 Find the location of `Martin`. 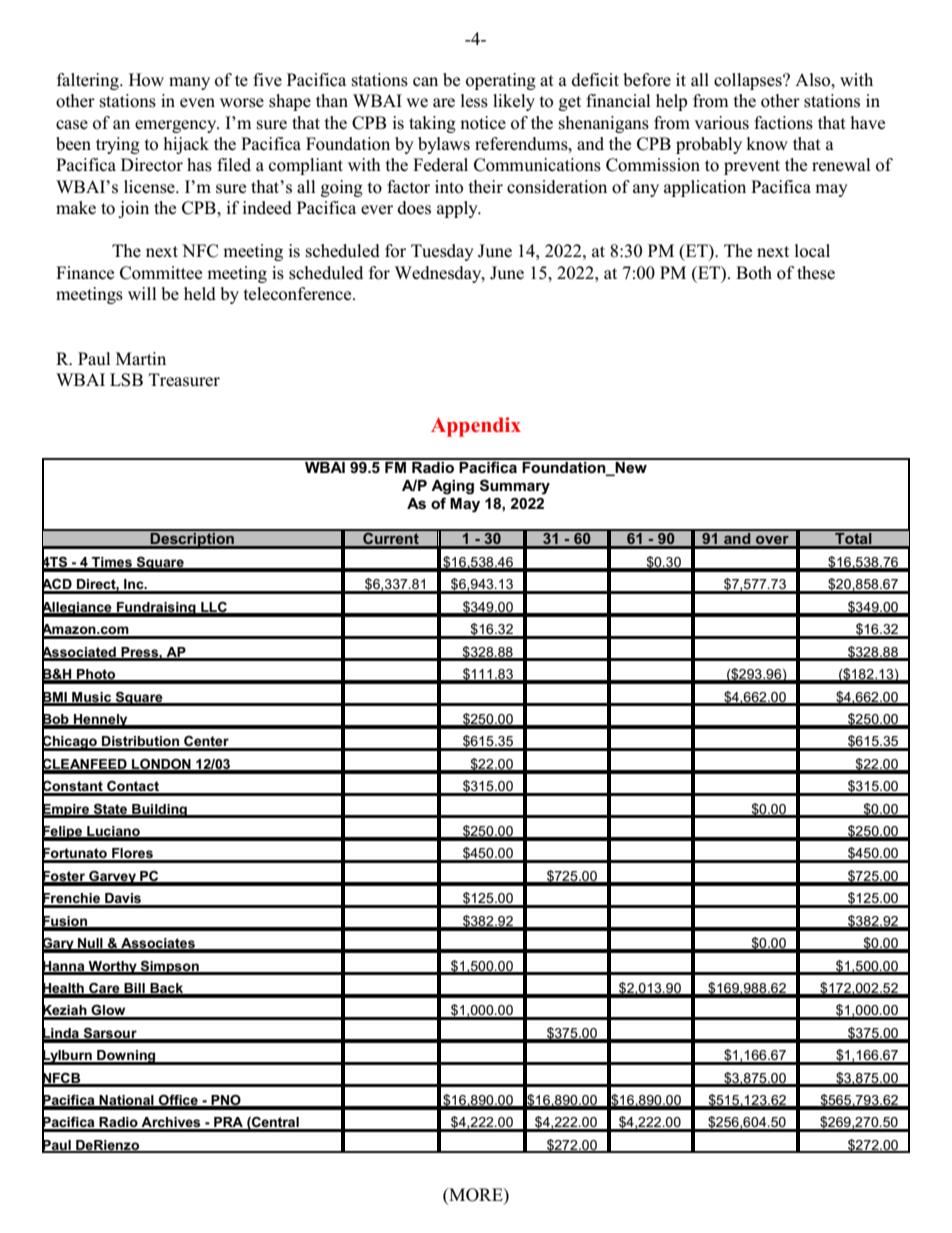

Martin is located at coordinates (141, 358).
